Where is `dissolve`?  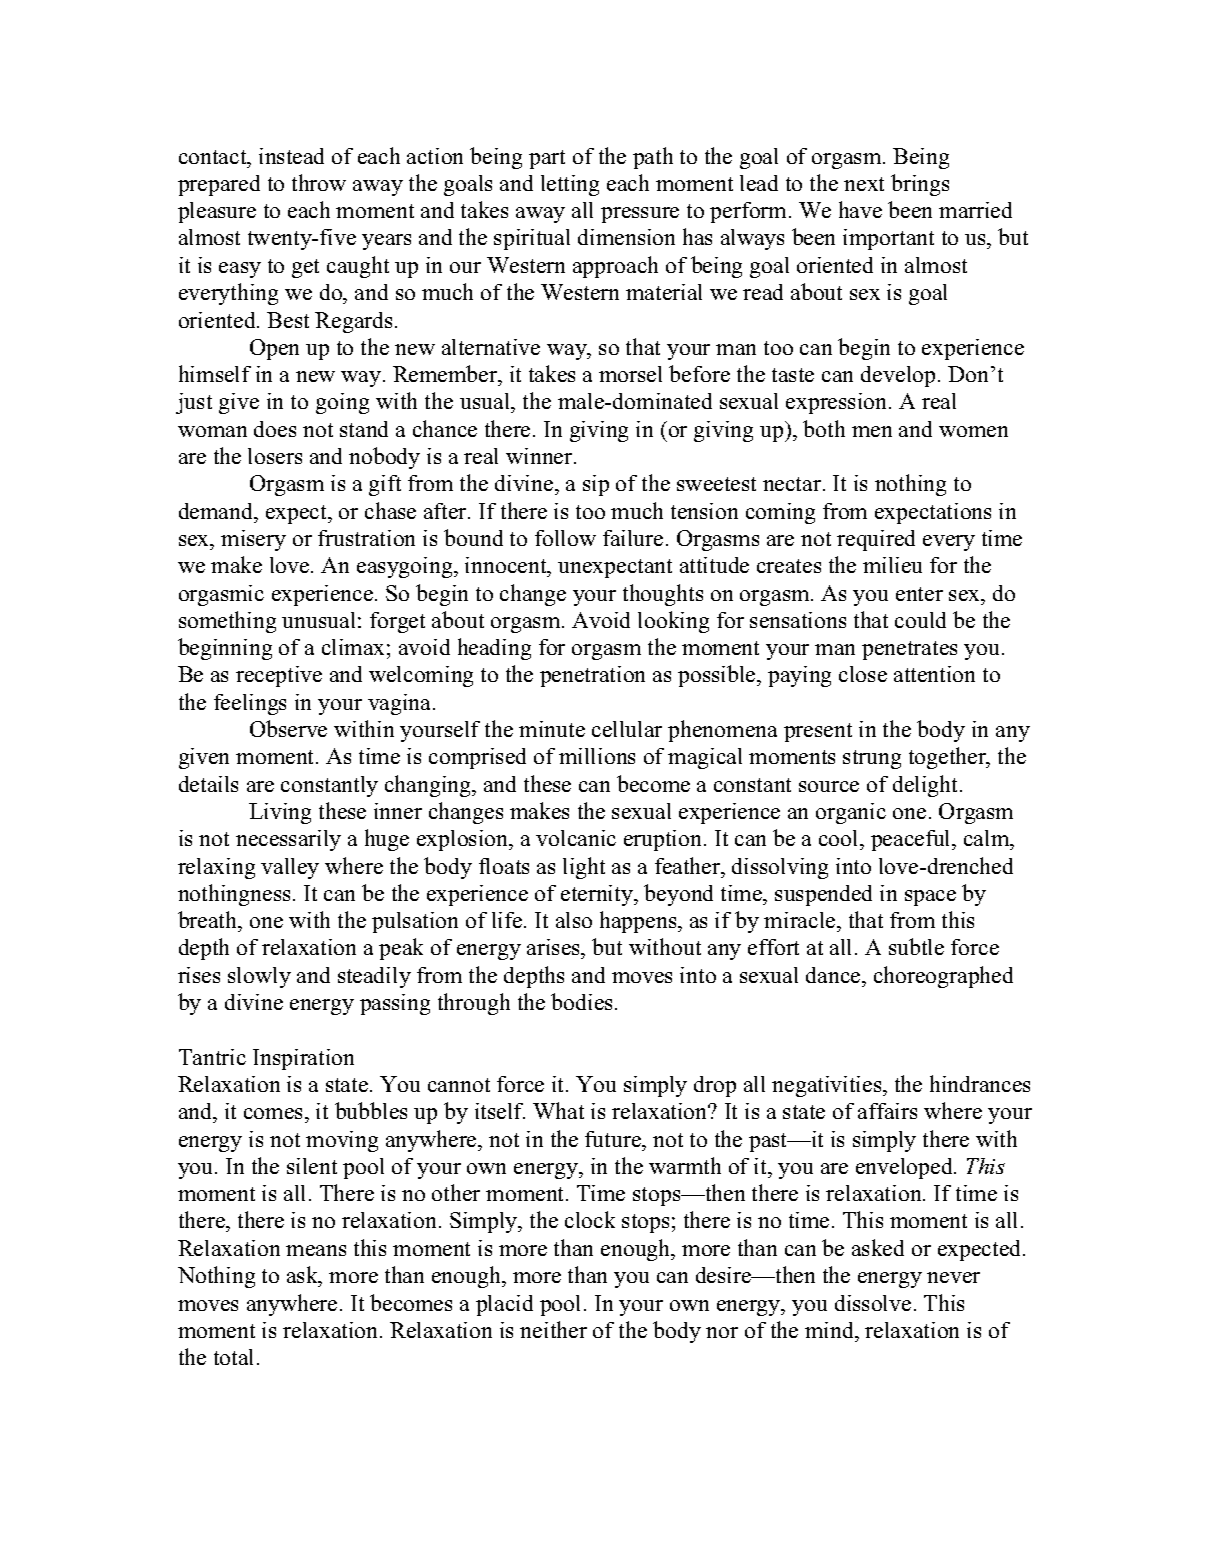
dissolve is located at coordinates (873, 1303).
